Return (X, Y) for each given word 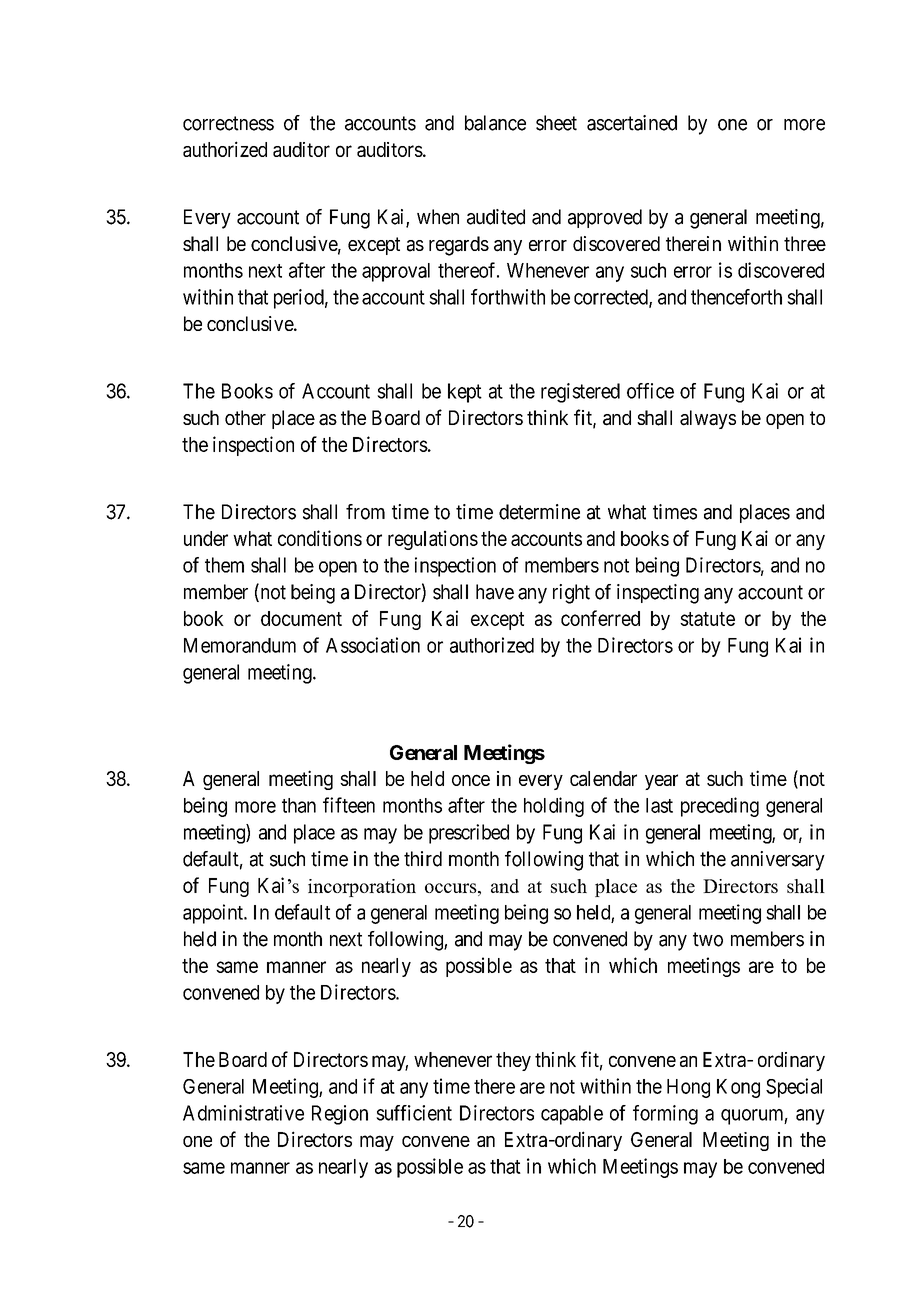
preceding (720, 807)
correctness (228, 123)
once (471, 780)
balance (495, 123)
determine (539, 512)
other (245, 417)
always (708, 419)
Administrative (243, 1113)
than (299, 805)
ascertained (632, 123)
